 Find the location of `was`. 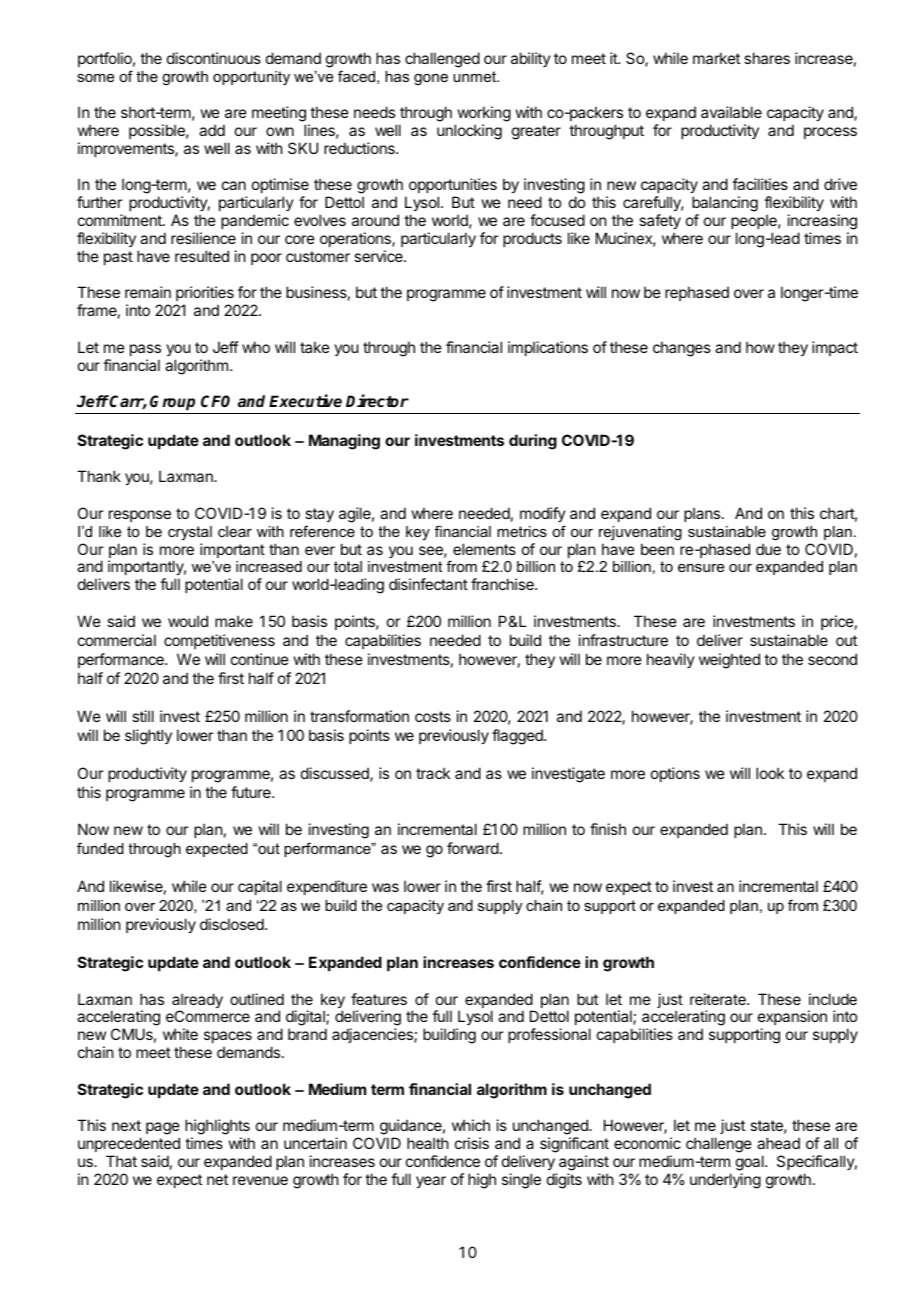

was is located at coordinates (385, 887).
